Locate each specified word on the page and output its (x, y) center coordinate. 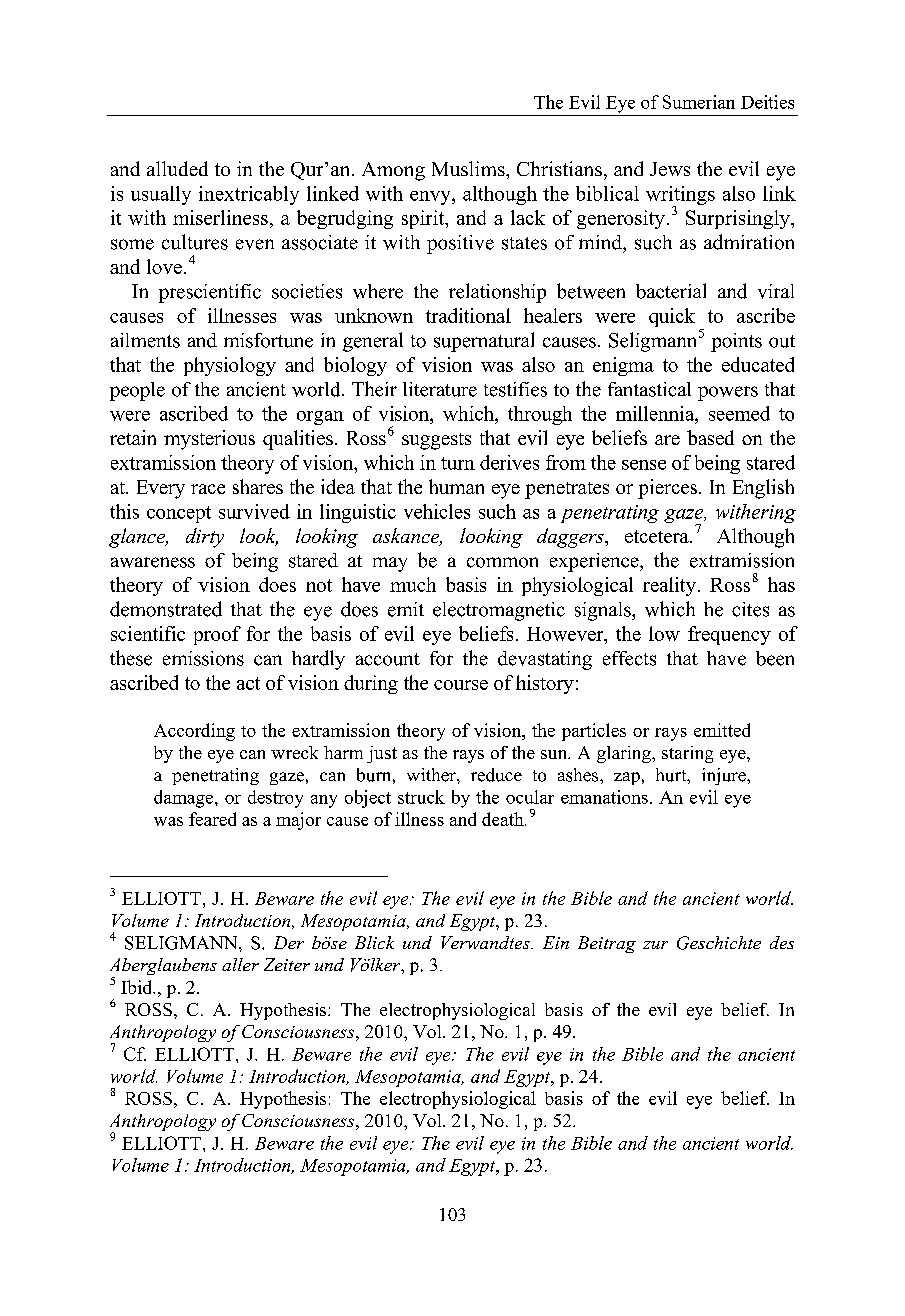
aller (240, 964)
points (736, 342)
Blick (374, 942)
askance (407, 537)
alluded (177, 168)
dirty (205, 538)
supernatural (484, 342)
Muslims (469, 168)
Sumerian (699, 102)
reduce (496, 775)
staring (687, 754)
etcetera (658, 536)
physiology (230, 366)
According (194, 732)
